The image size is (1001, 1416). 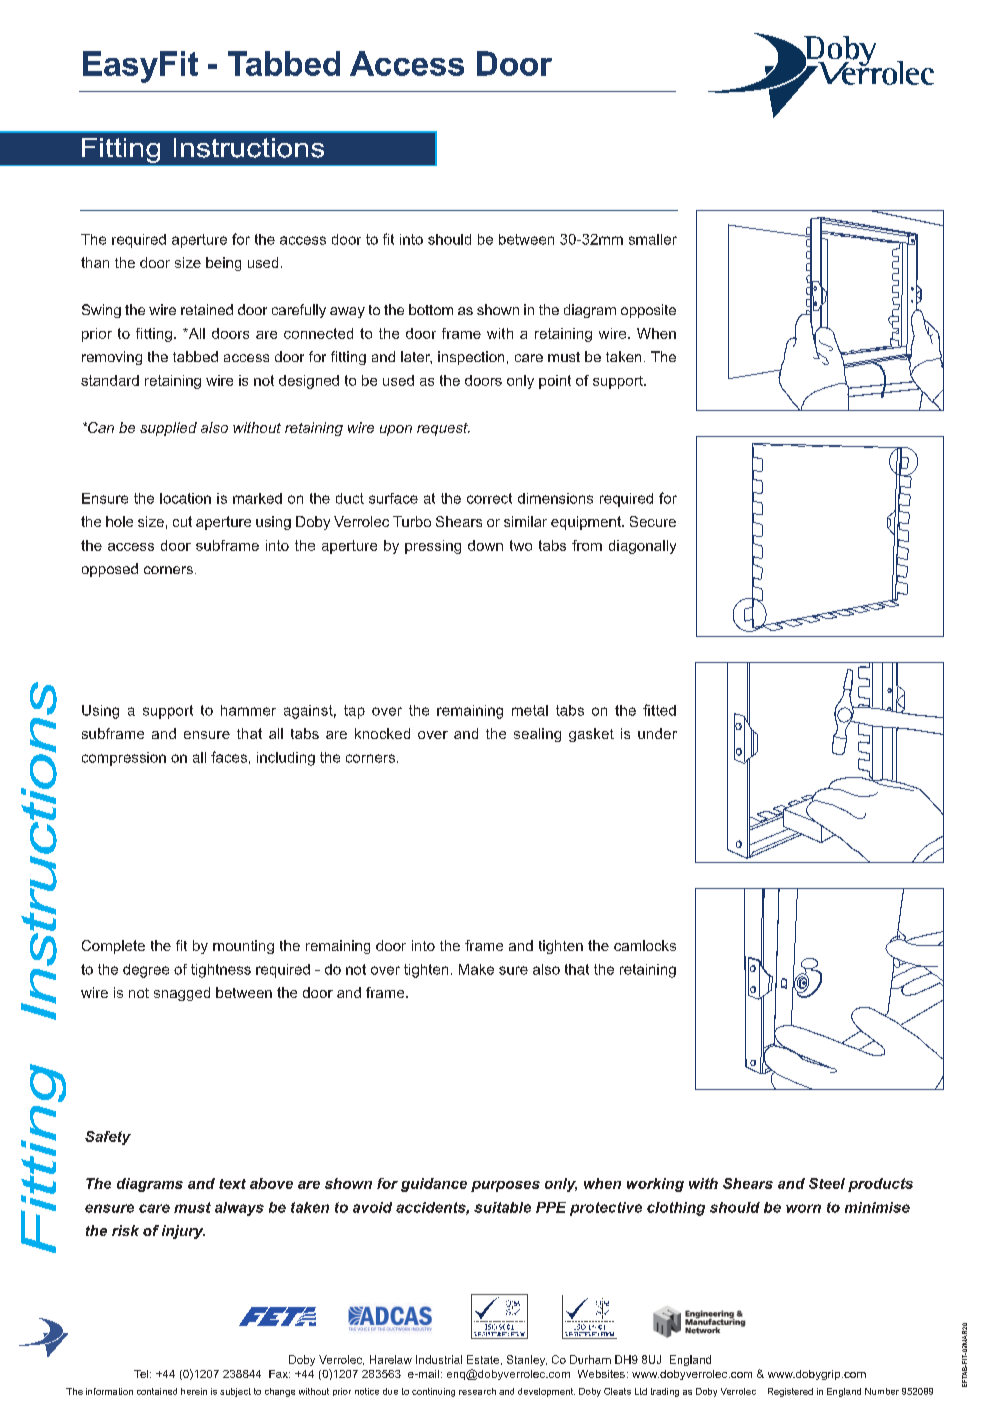 I want to click on smaller, so click(x=653, y=239).
